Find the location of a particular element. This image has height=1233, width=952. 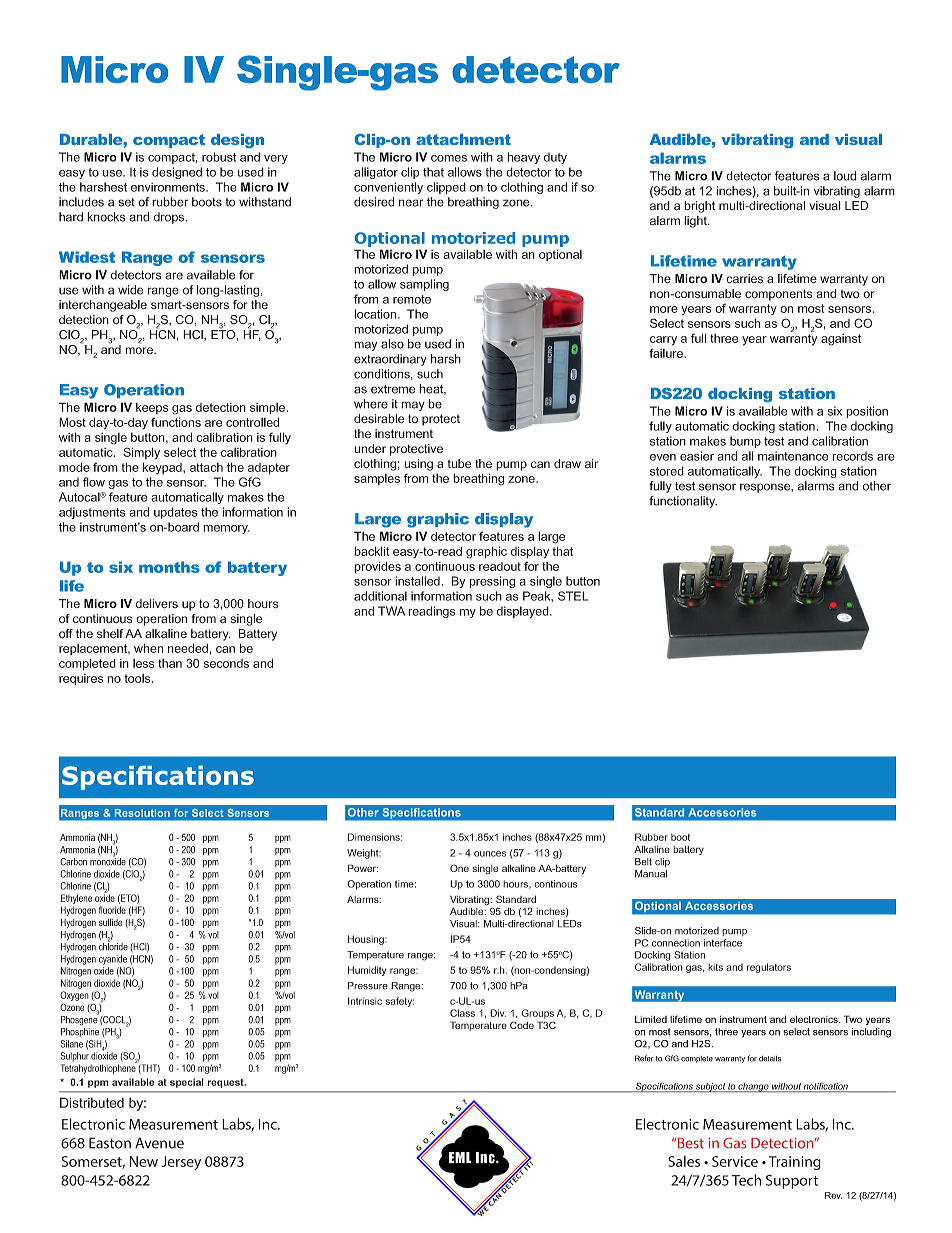

Resolution is located at coordinates (142, 813).
